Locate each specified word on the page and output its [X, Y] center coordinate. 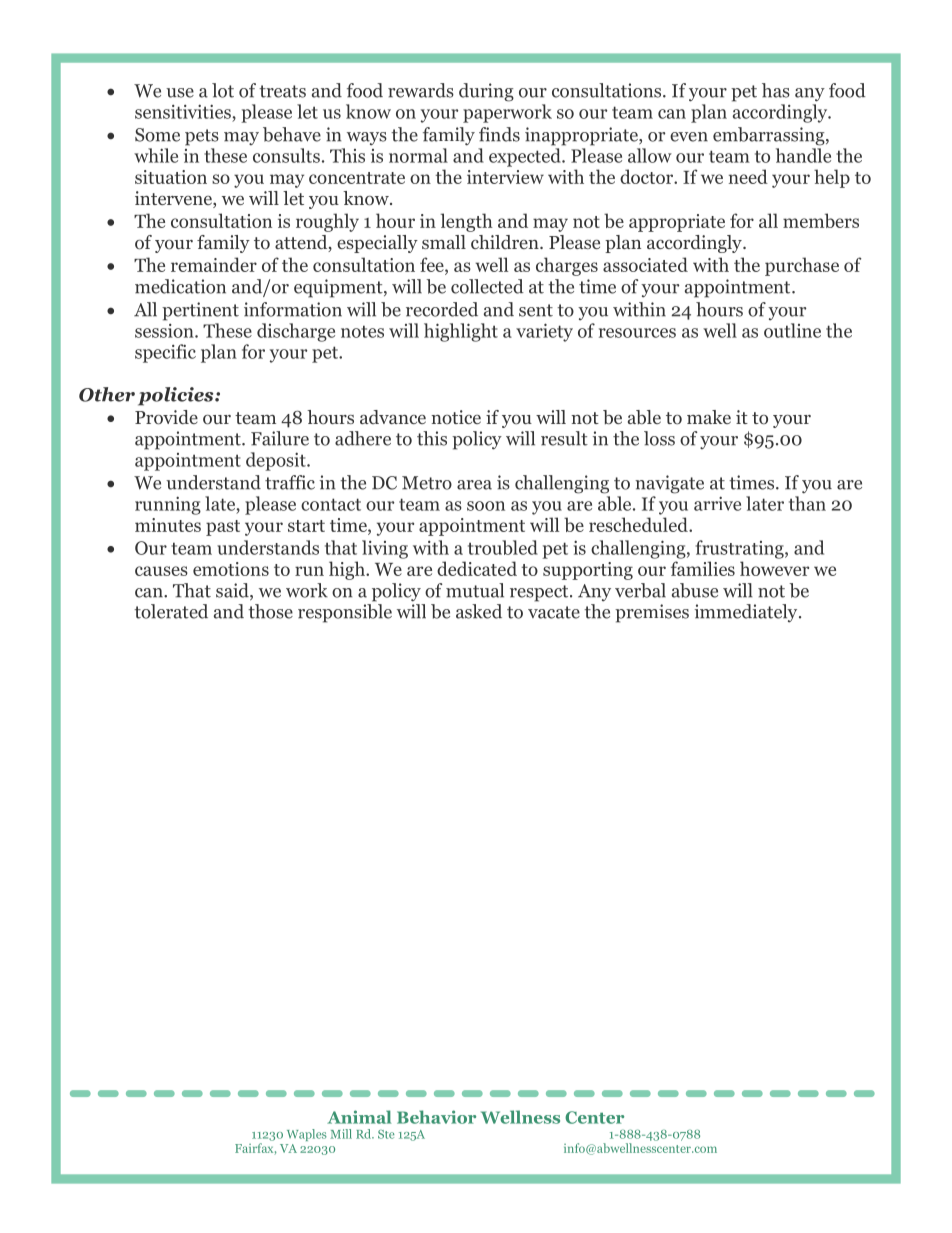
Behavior [436, 1117]
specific [165, 353]
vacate [554, 612]
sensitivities [184, 111]
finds [499, 134]
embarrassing [770, 136]
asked [479, 611]
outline [792, 330]
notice [456, 417]
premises [652, 613]
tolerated [171, 611]
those [270, 611]
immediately [747, 613]
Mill [341, 1134]
